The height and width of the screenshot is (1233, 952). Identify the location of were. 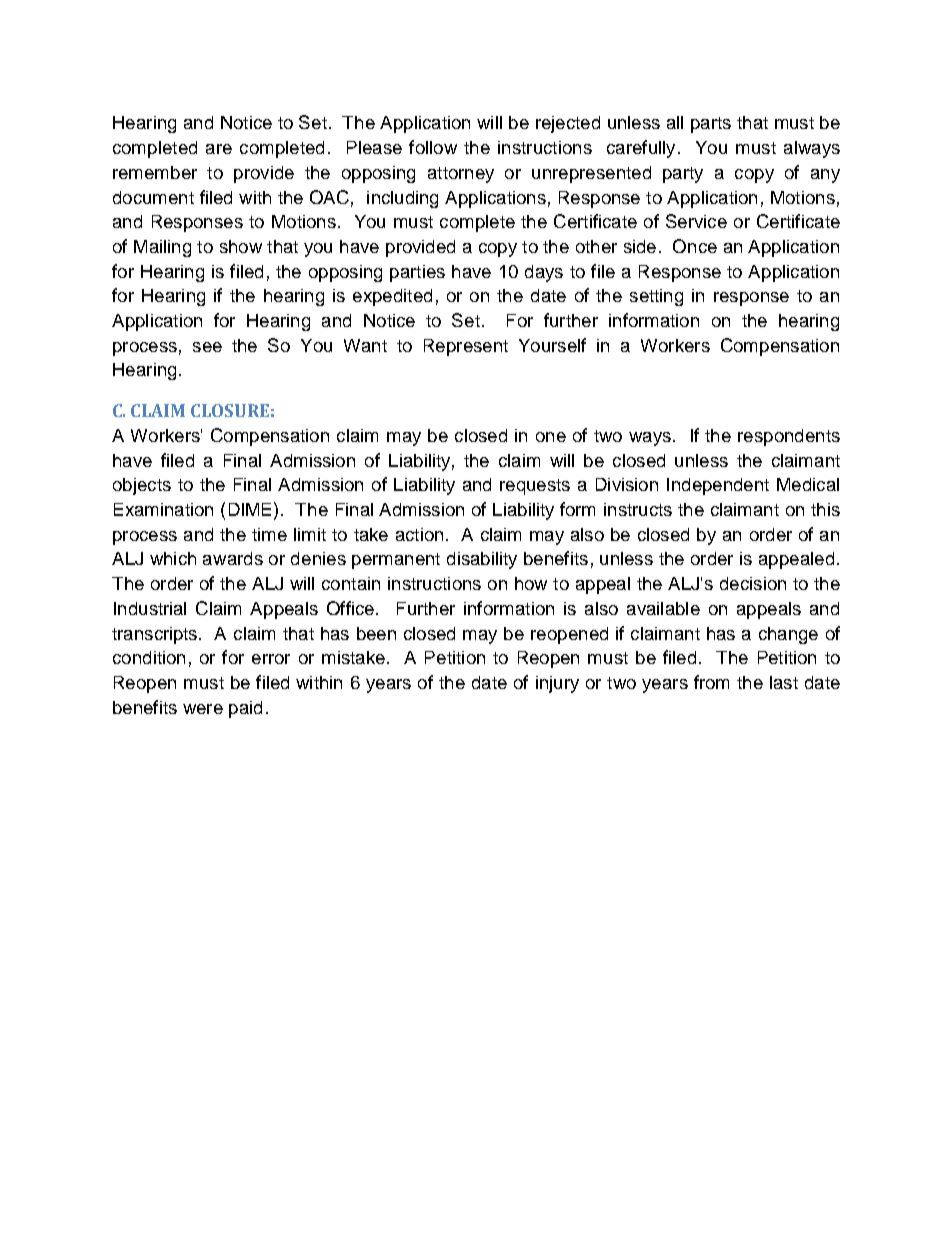
(203, 709).
